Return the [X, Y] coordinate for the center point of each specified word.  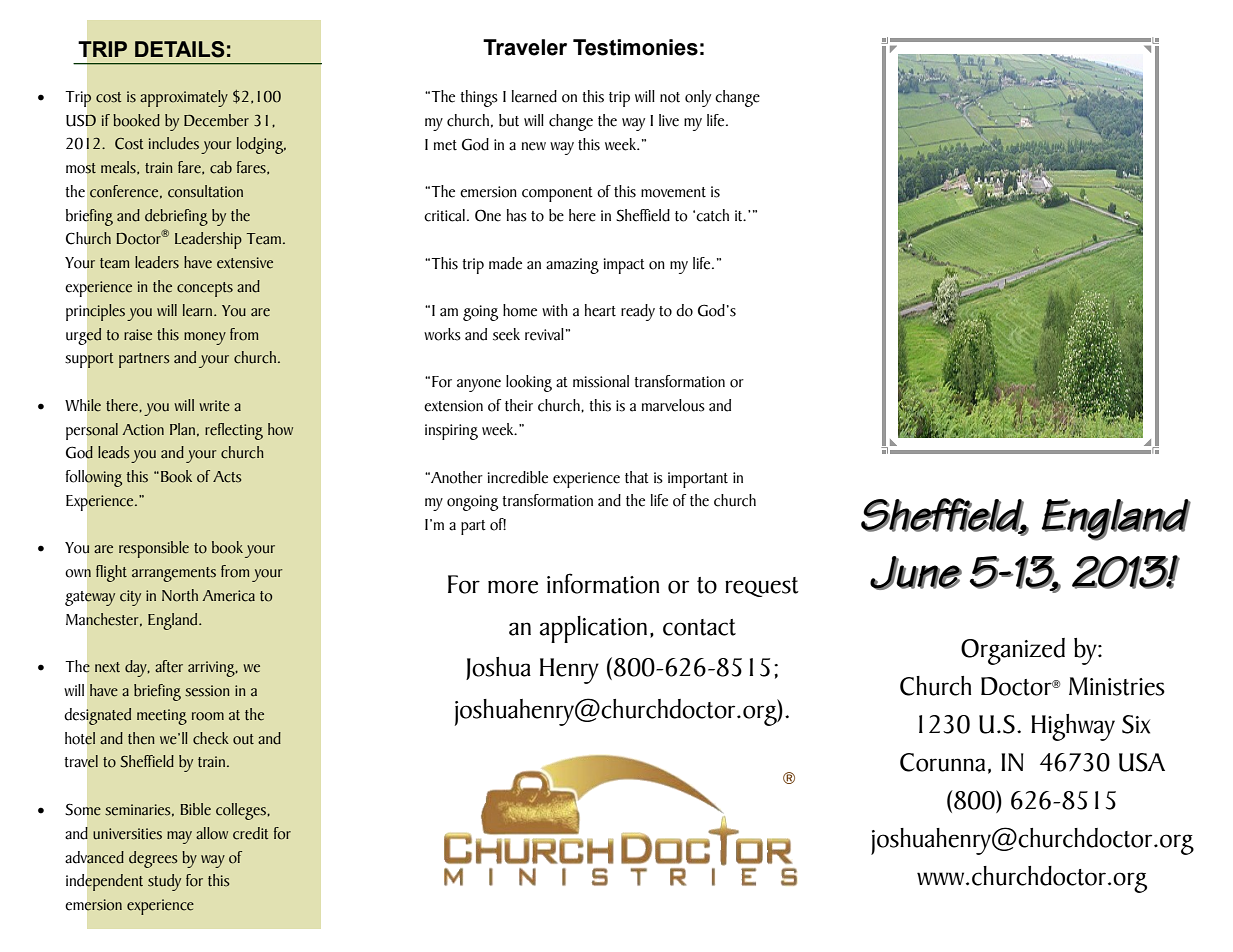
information [603, 583]
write [214, 406]
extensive [245, 263]
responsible [154, 549]
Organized [1013, 651]
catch [712, 215]
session [207, 691]
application [593, 629]
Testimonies [635, 47]
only [698, 98]
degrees [153, 859]
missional [601, 381]
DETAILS [180, 49]
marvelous [673, 405]
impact [624, 266]
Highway [1073, 727]
